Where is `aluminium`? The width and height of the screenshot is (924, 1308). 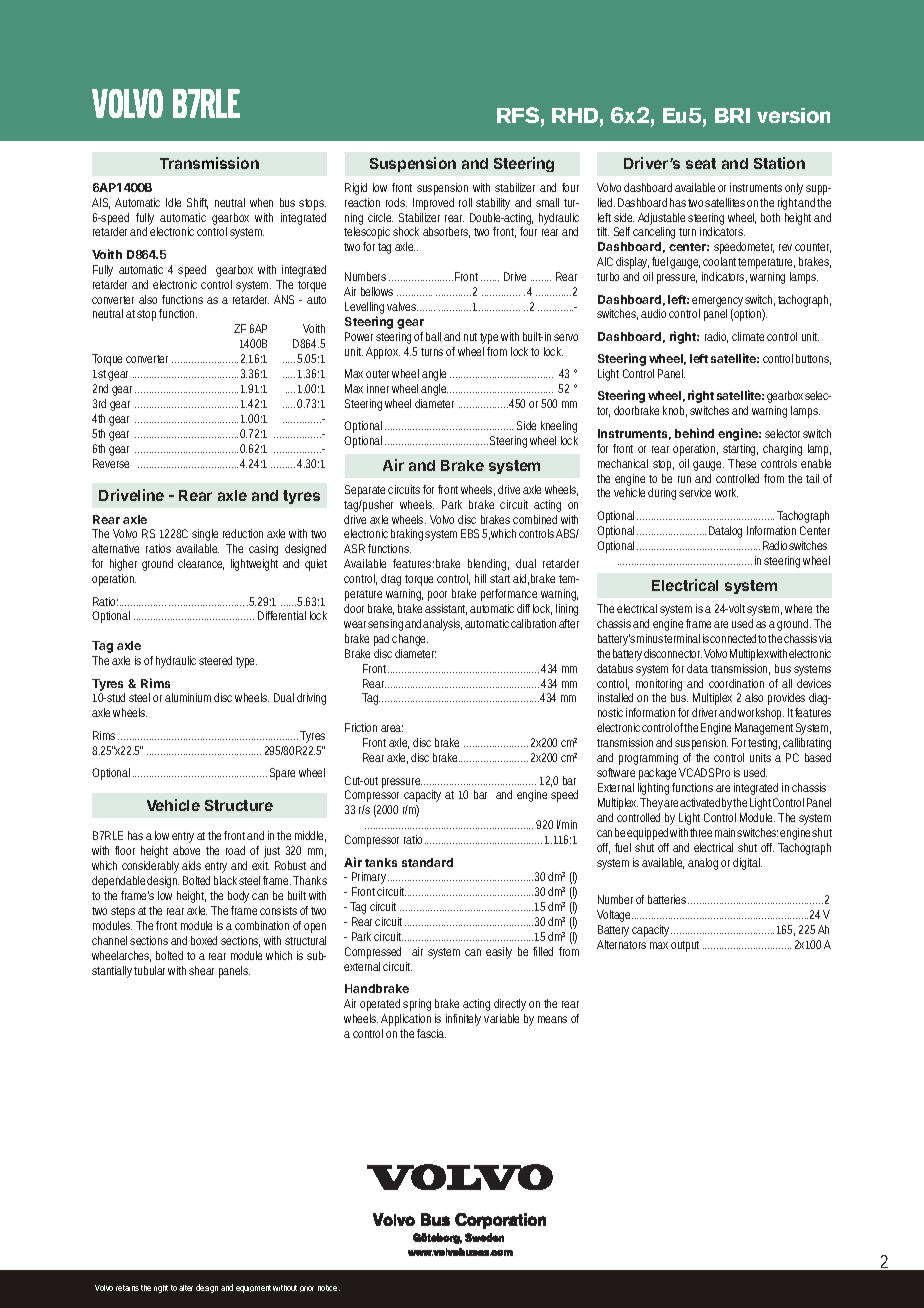
aluminium is located at coordinates (188, 697).
